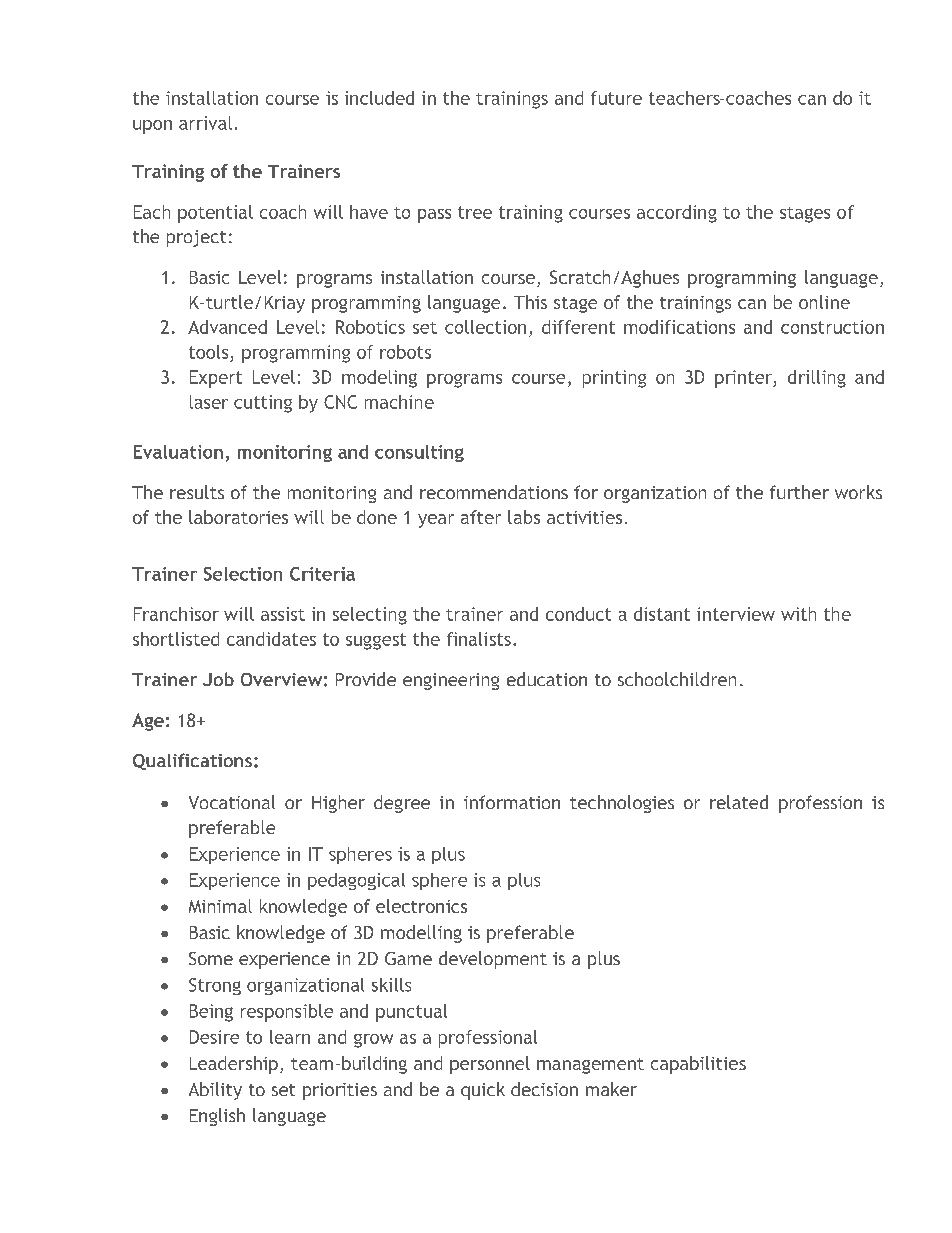 Image resolution: width=952 pixels, height=1233 pixels. I want to click on finalists, so click(479, 639).
